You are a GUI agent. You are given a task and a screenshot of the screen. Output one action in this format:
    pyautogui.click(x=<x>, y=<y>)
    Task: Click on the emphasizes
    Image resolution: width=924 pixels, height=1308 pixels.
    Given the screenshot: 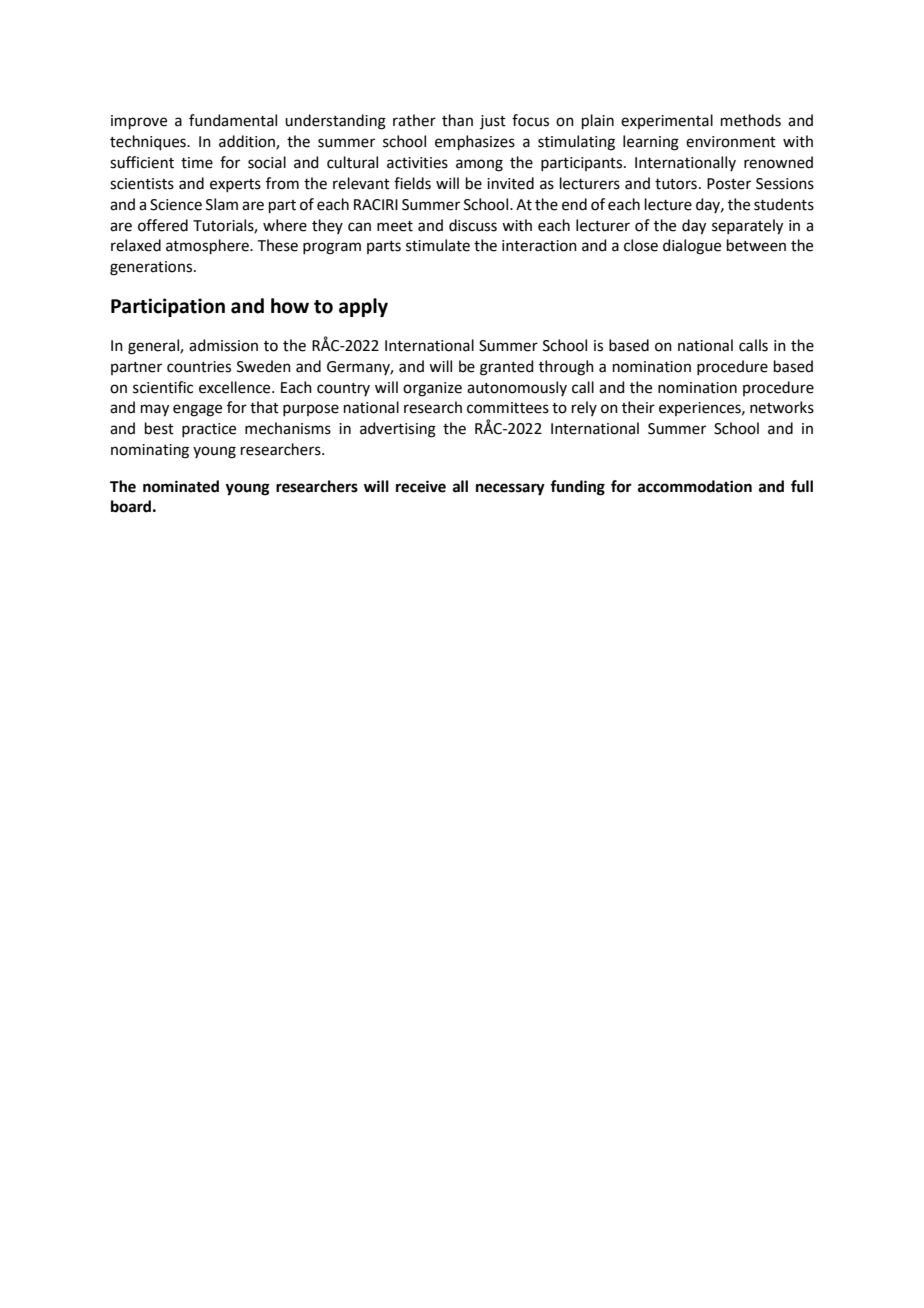 What is the action you would take?
    pyautogui.click(x=475, y=142)
